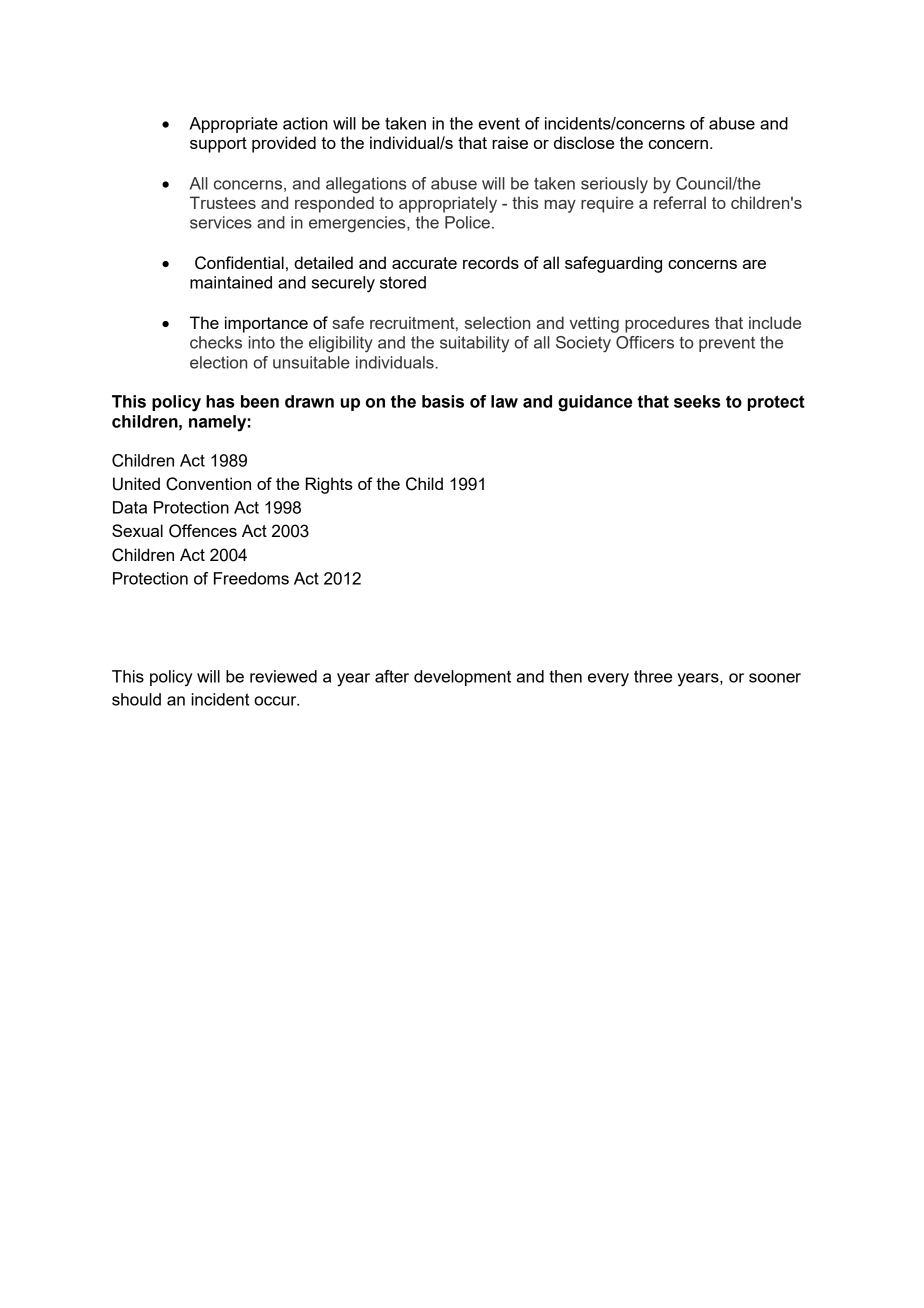 The width and height of the image is (924, 1308). Describe the element at coordinates (239, 263) in the image. I see `Confidential` at that location.
